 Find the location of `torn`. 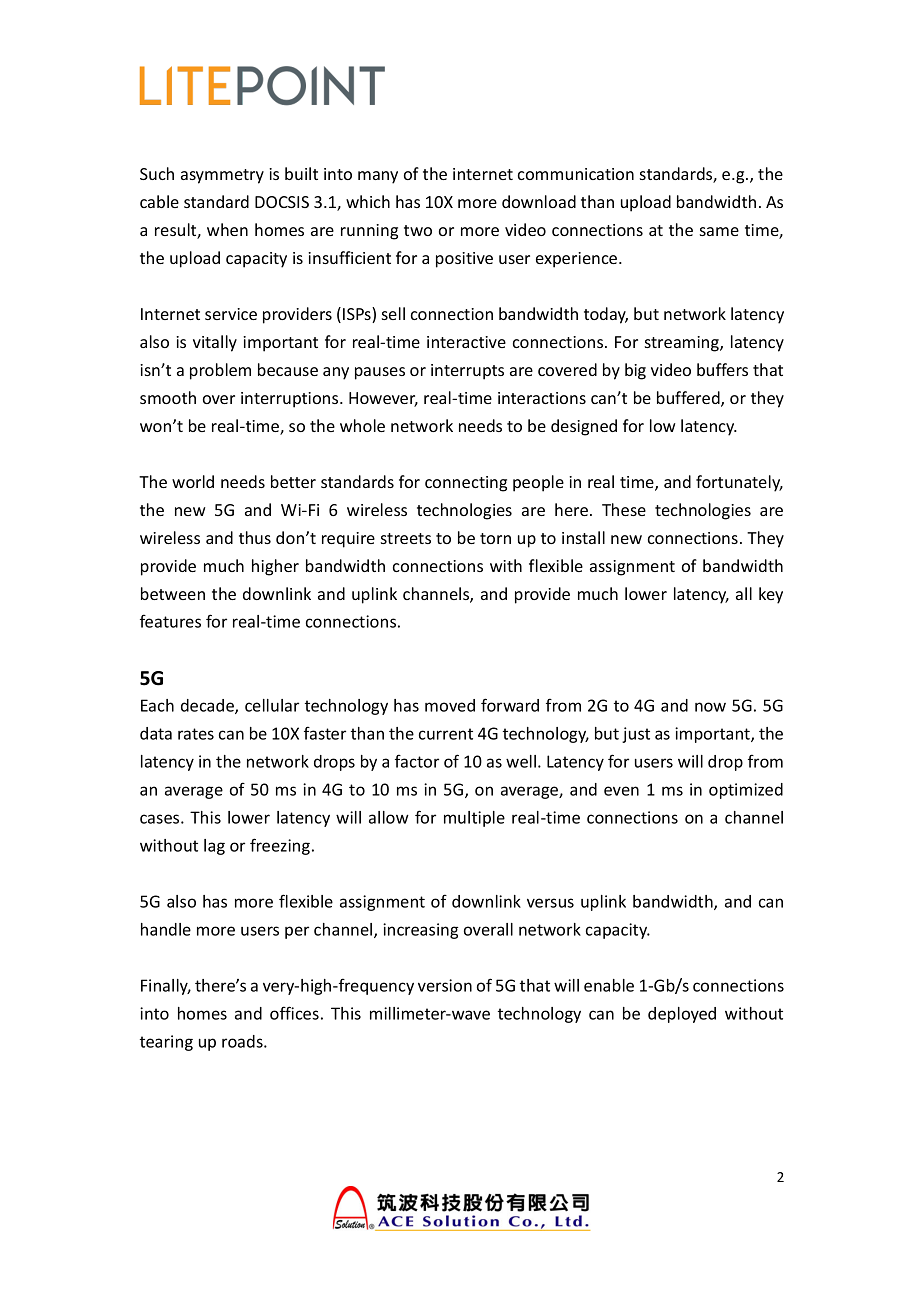

torn is located at coordinates (495, 538).
